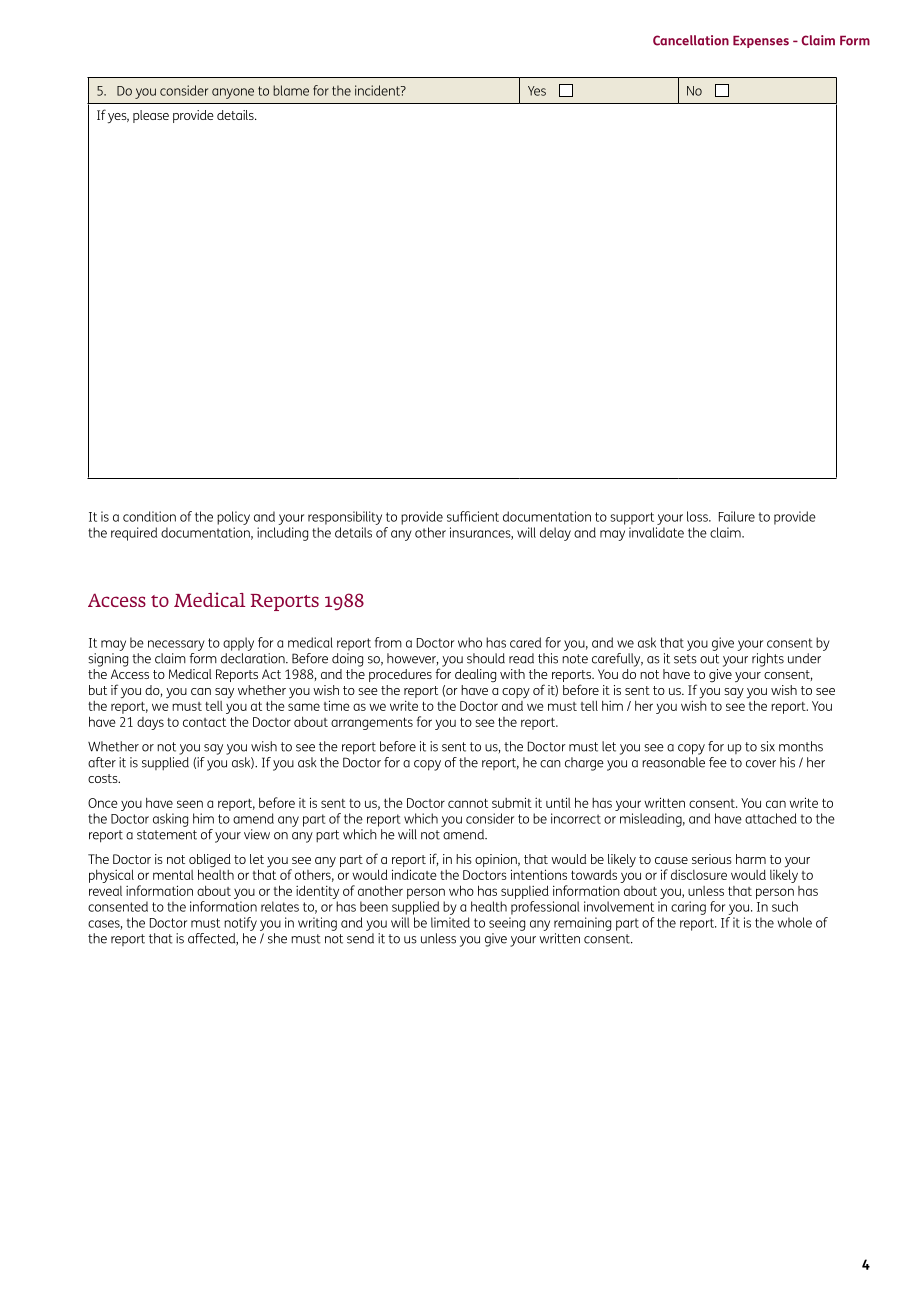 The image size is (924, 1308). I want to click on should, so click(486, 658).
